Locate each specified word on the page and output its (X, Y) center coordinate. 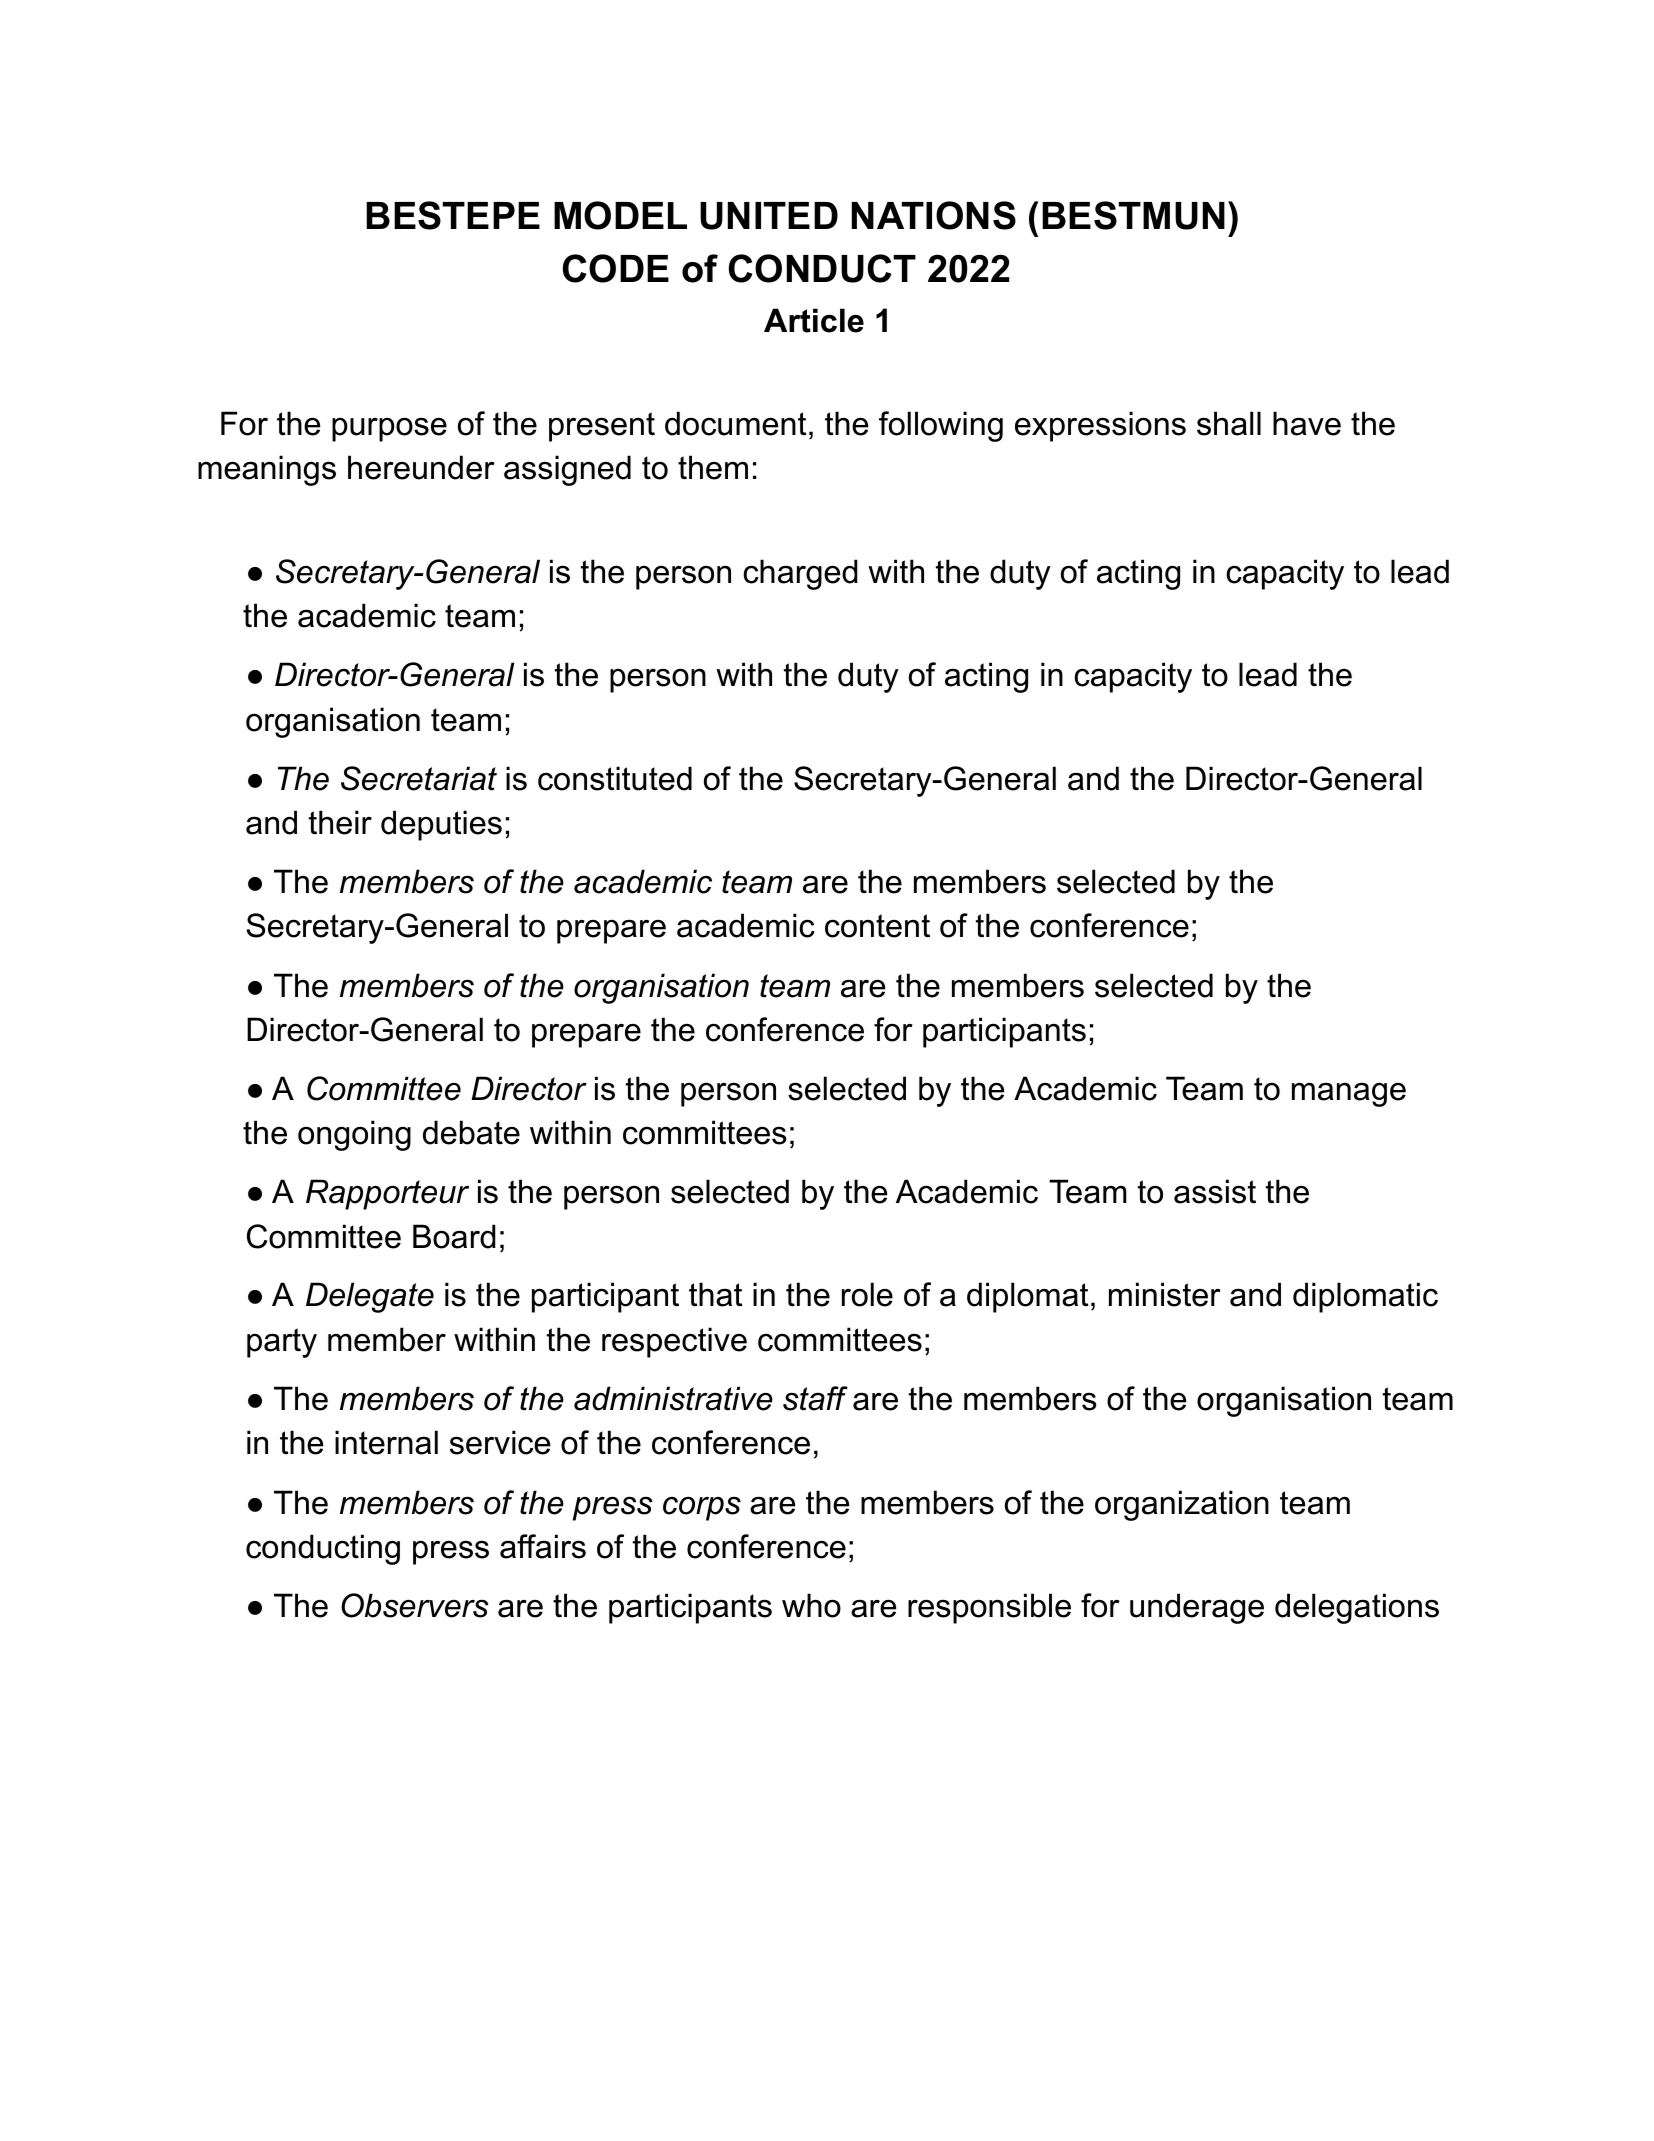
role (867, 1294)
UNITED (769, 216)
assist (1215, 1191)
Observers (415, 1605)
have (1307, 423)
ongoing (354, 1135)
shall (1229, 423)
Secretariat (419, 778)
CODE (616, 268)
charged (800, 574)
